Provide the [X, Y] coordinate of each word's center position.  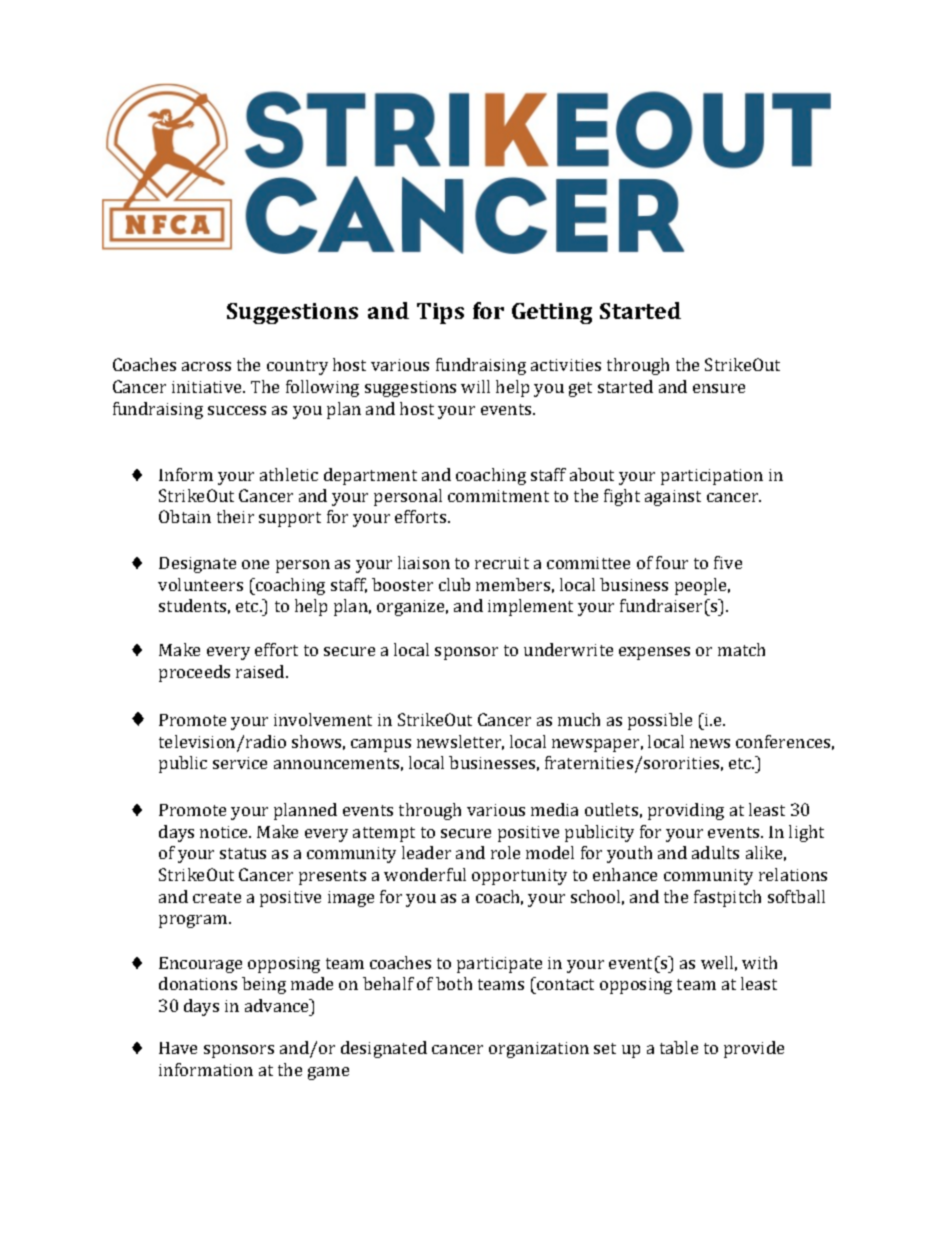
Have [178, 1048]
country [297, 367]
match [741, 649]
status [243, 853]
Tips [440, 313]
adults [715, 852]
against [673, 498]
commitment [498, 496]
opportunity [519, 877]
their [235, 516]
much [579, 719]
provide [754, 1049]
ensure [719, 388]
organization [539, 1050]
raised [261, 671]
